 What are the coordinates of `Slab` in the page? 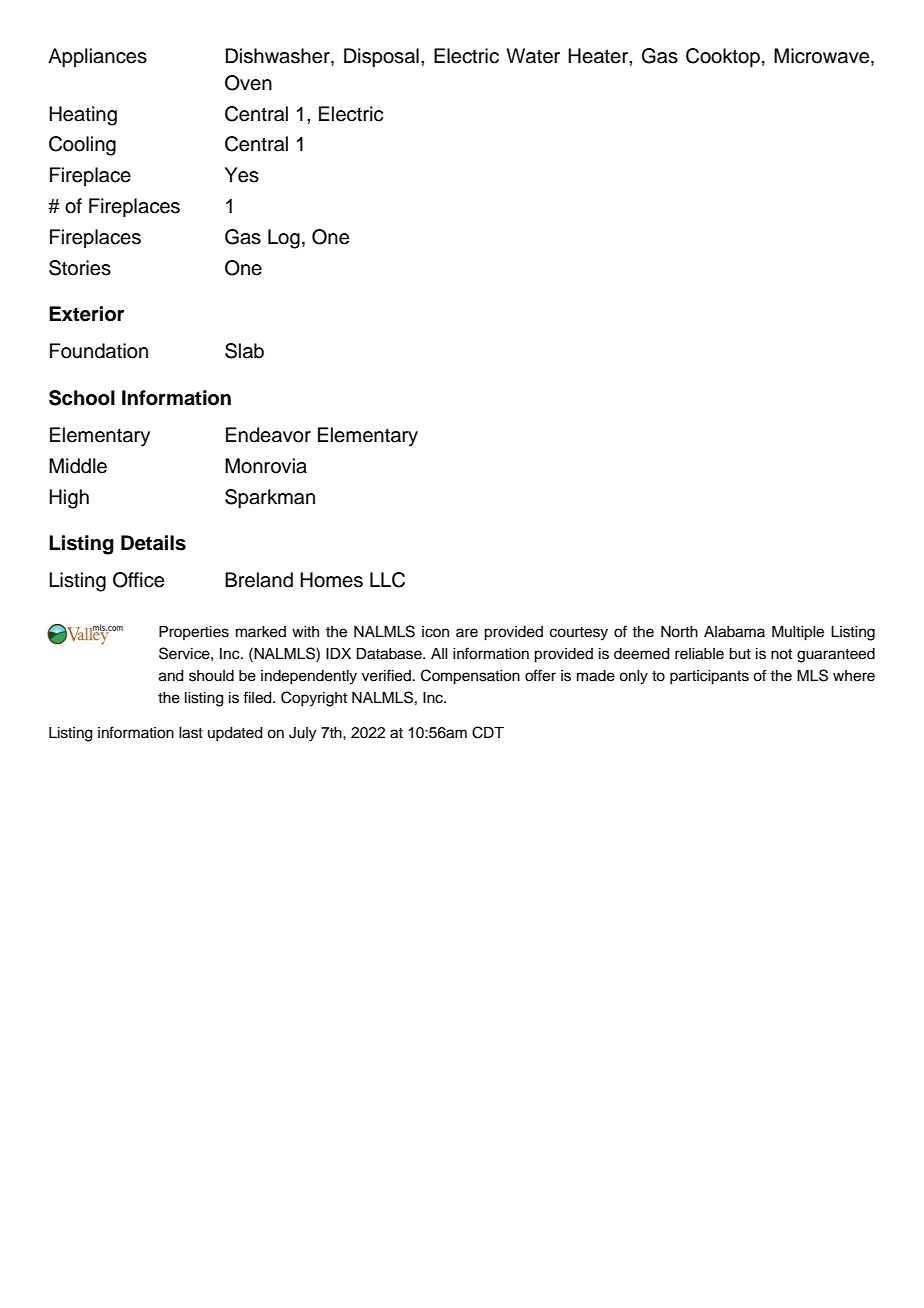 It's located at (244, 351).
